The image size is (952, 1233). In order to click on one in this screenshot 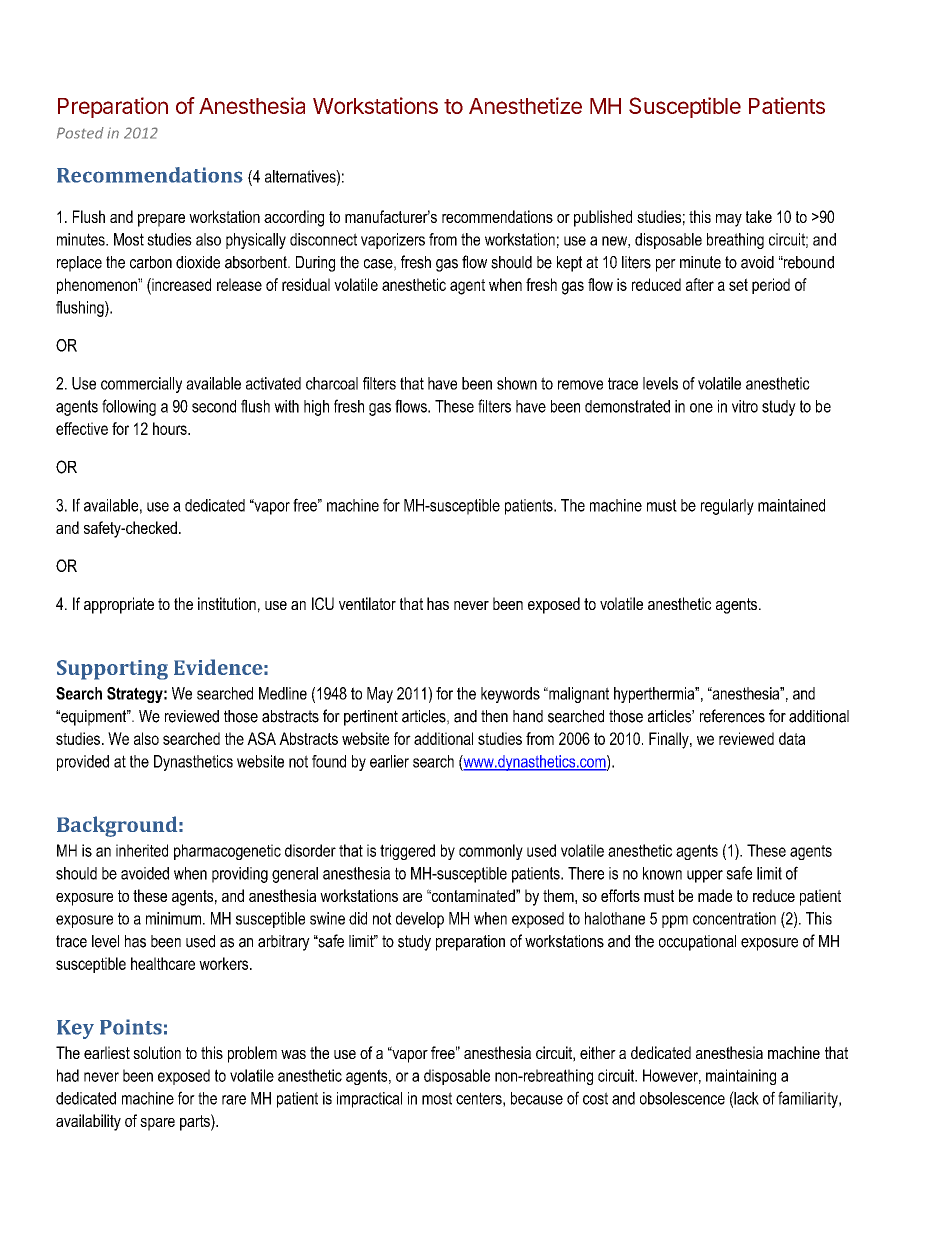, I will do `click(701, 408)`.
